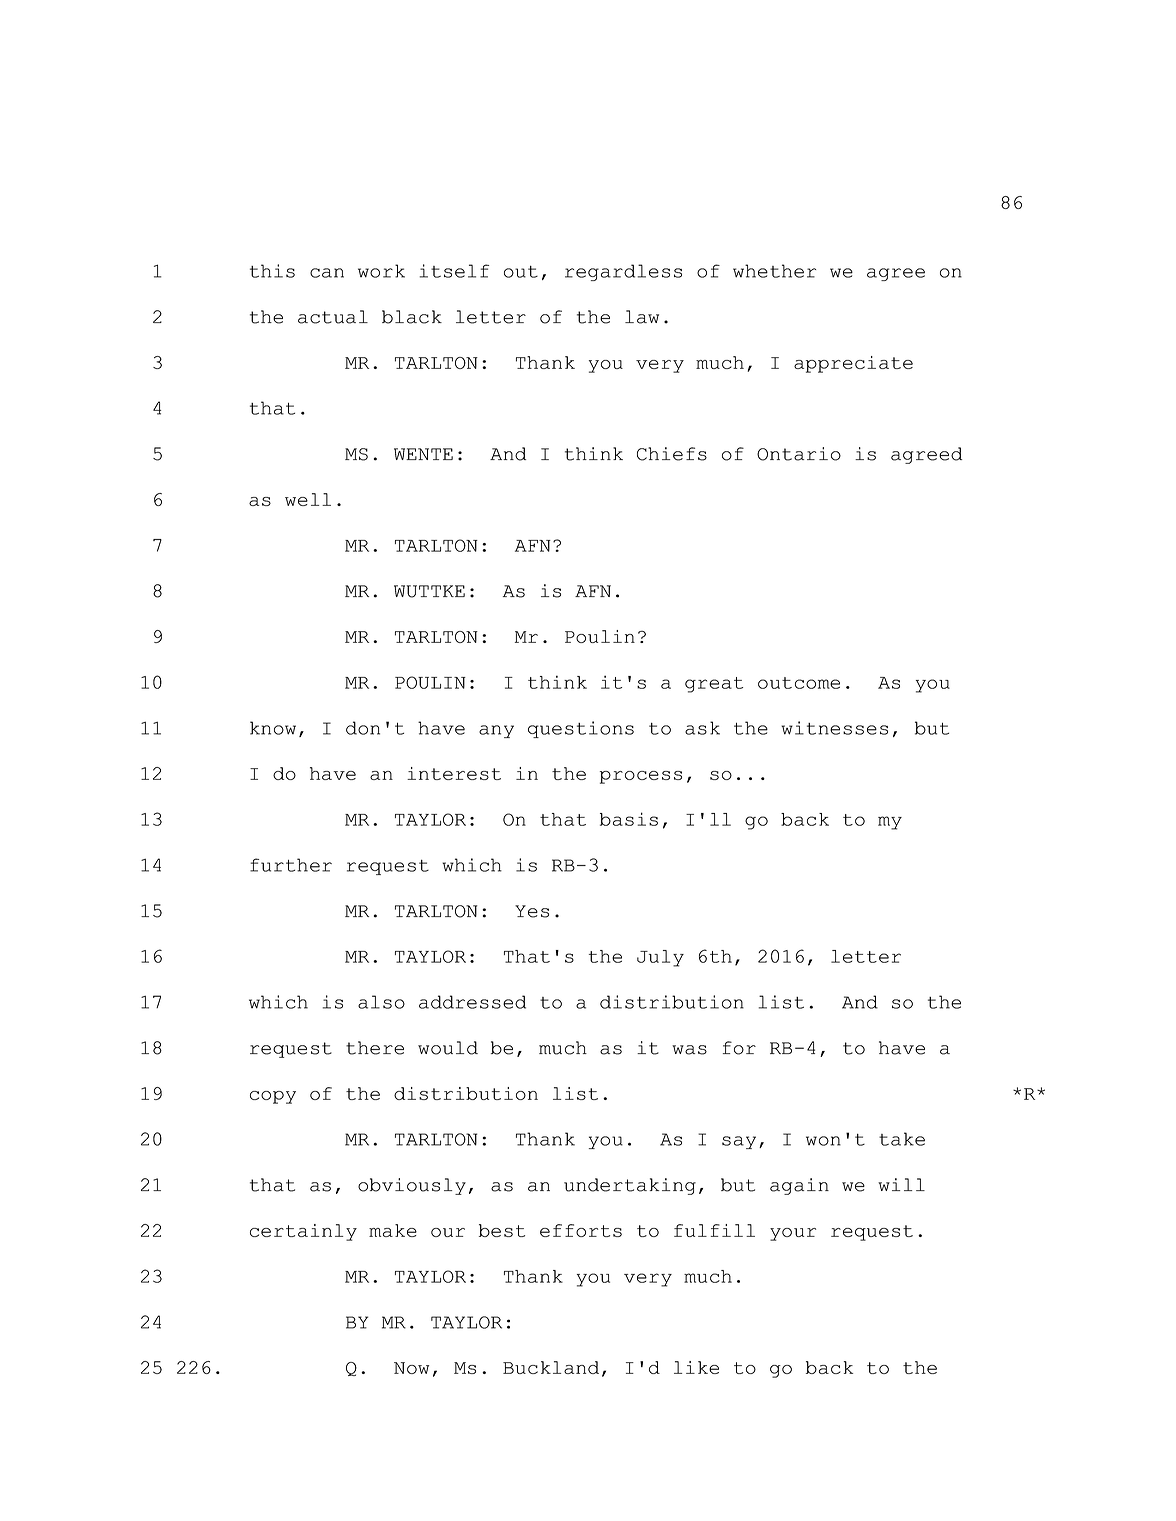 Image resolution: width=1176 pixels, height=1521 pixels. I want to click on further, so click(291, 865).
